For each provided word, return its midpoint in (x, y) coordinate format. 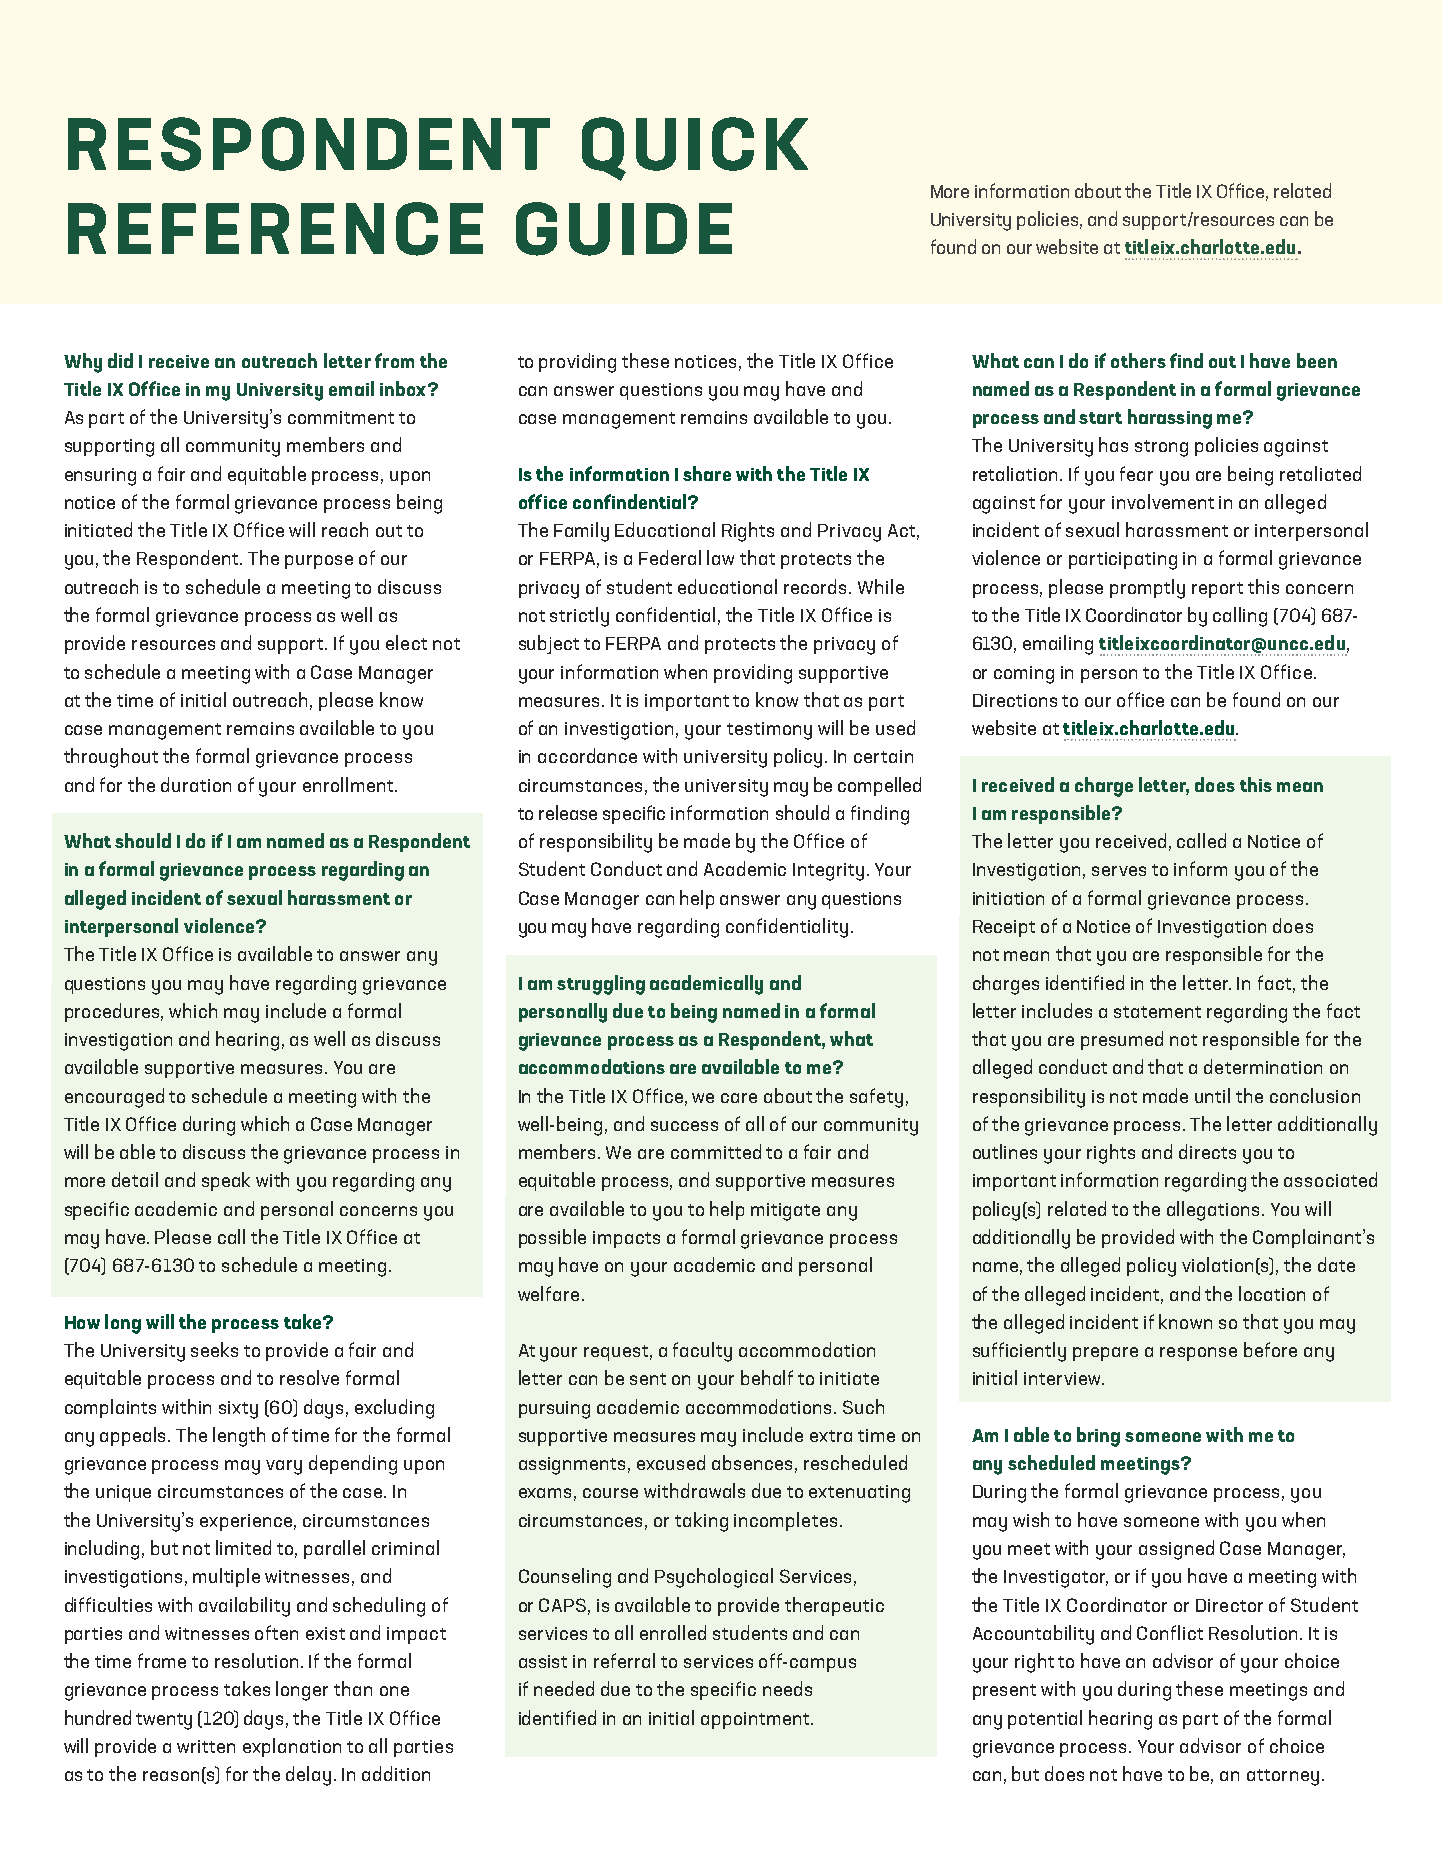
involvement (1163, 501)
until (1212, 1095)
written (206, 1746)
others (1138, 360)
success (684, 1126)
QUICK (695, 149)
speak (226, 1181)
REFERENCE (275, 229)
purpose (319, 562)
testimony (769, 731)
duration (196, 784)
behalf (767, 1377)
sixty (238, 1410)
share (707, 473)
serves (1119, 871)
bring (1098, 1437)
